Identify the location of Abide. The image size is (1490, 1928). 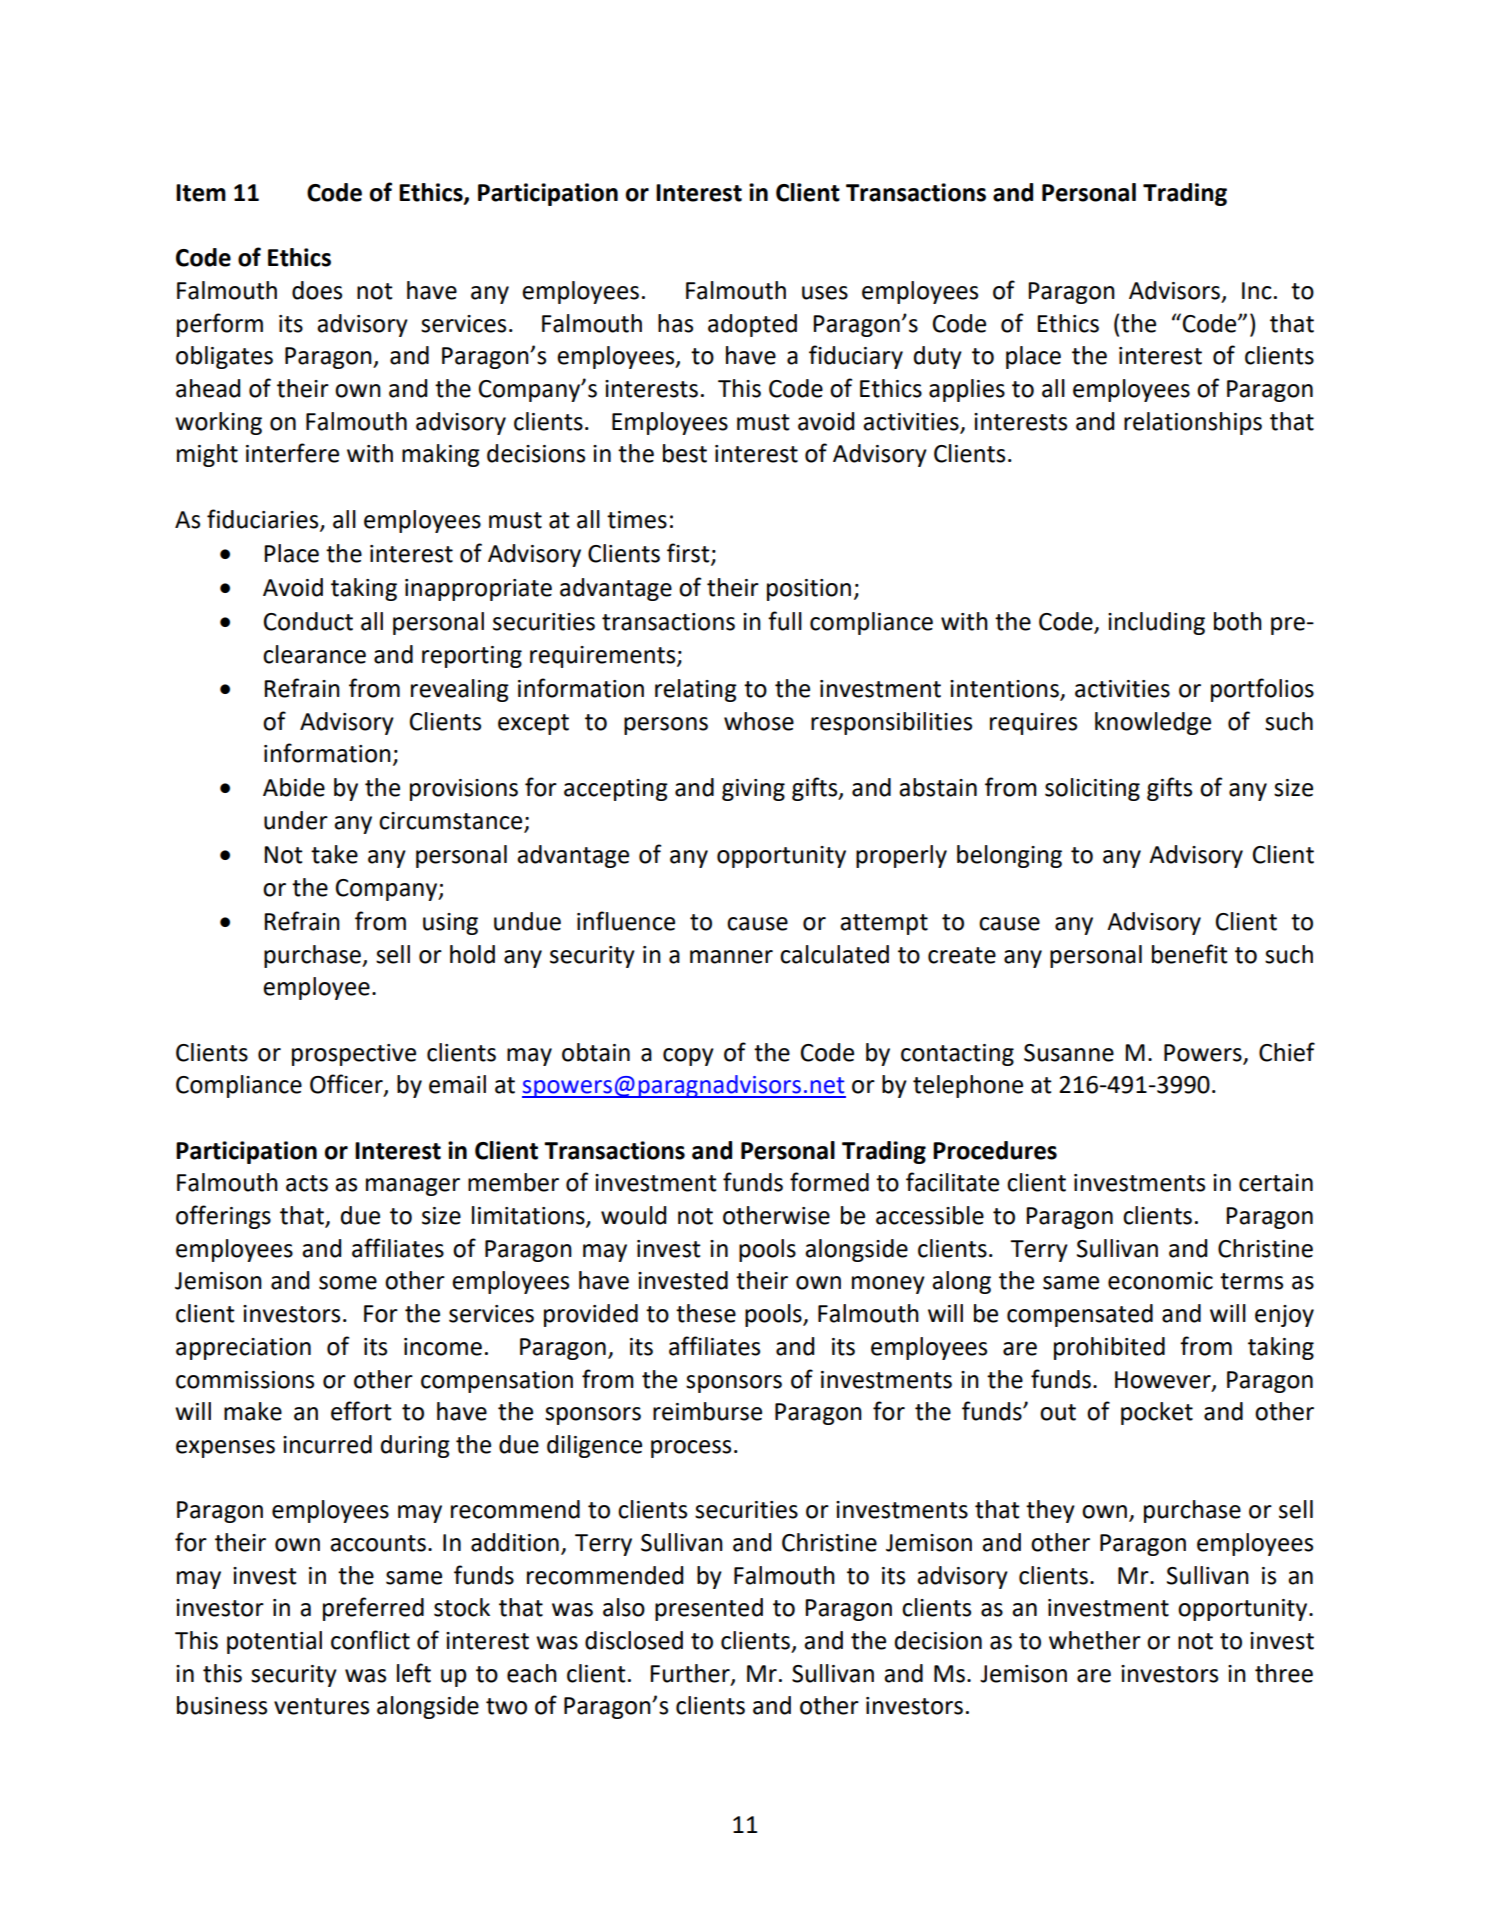
(294, 787).
